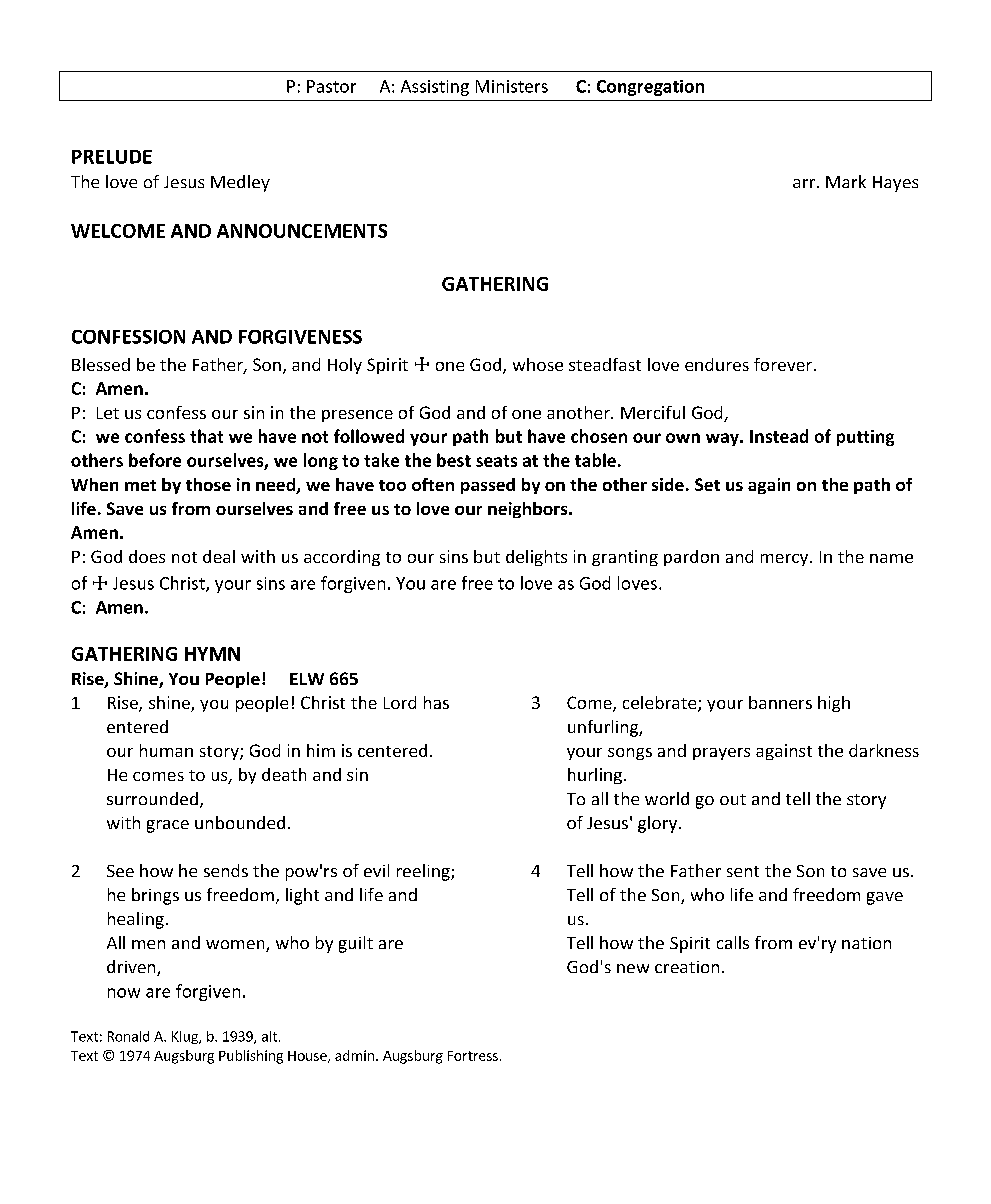 The width and height of the screenshot is (991, 1204). Describe the element at coordinates (473, 1056) in the screenshot. I see `Fortress` at that location.
